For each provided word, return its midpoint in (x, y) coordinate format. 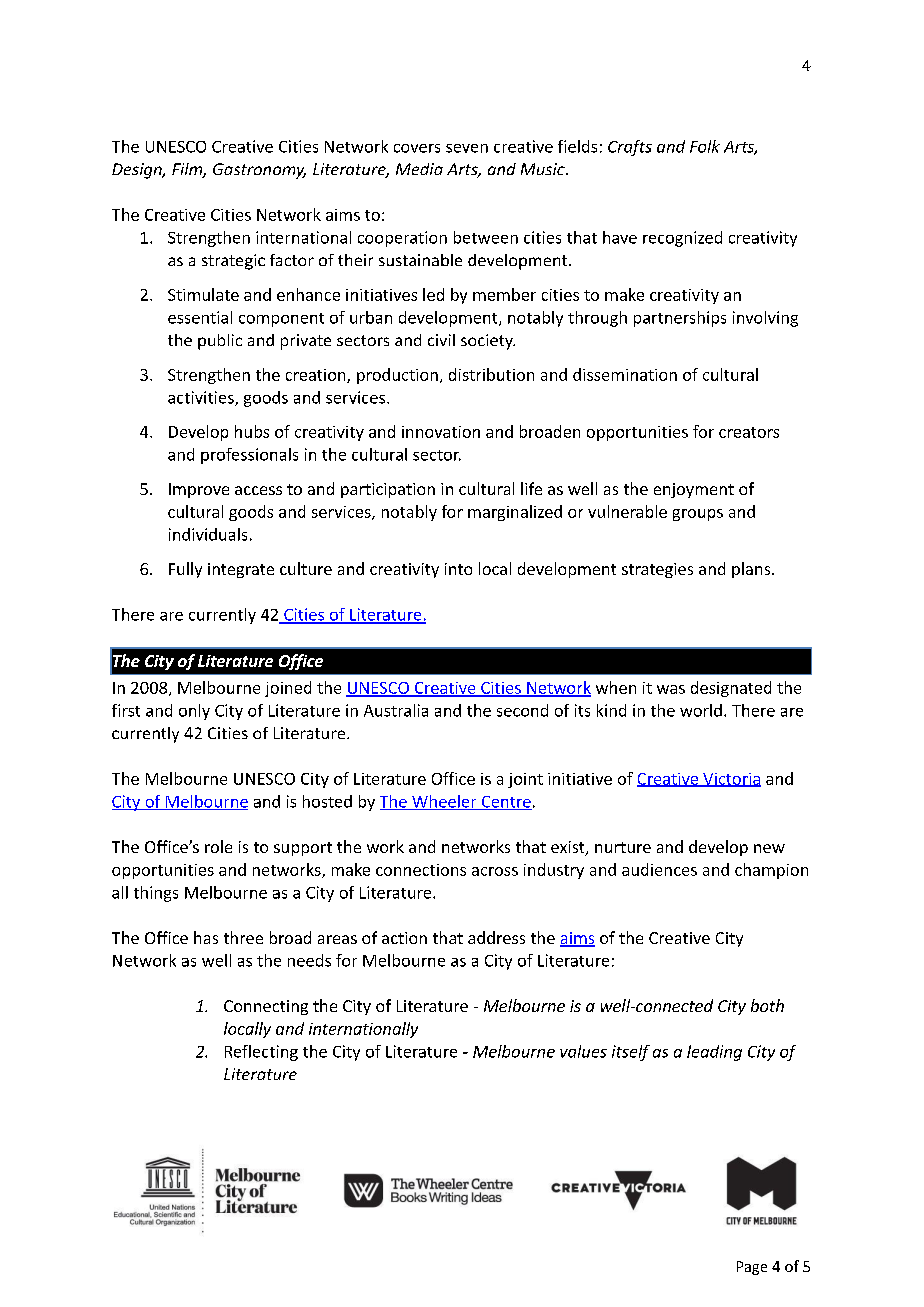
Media (419, 169)
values (583, 1051)
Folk (705, 146)
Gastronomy (259, 171)
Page (752, 1268)
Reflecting (261, 1053)
